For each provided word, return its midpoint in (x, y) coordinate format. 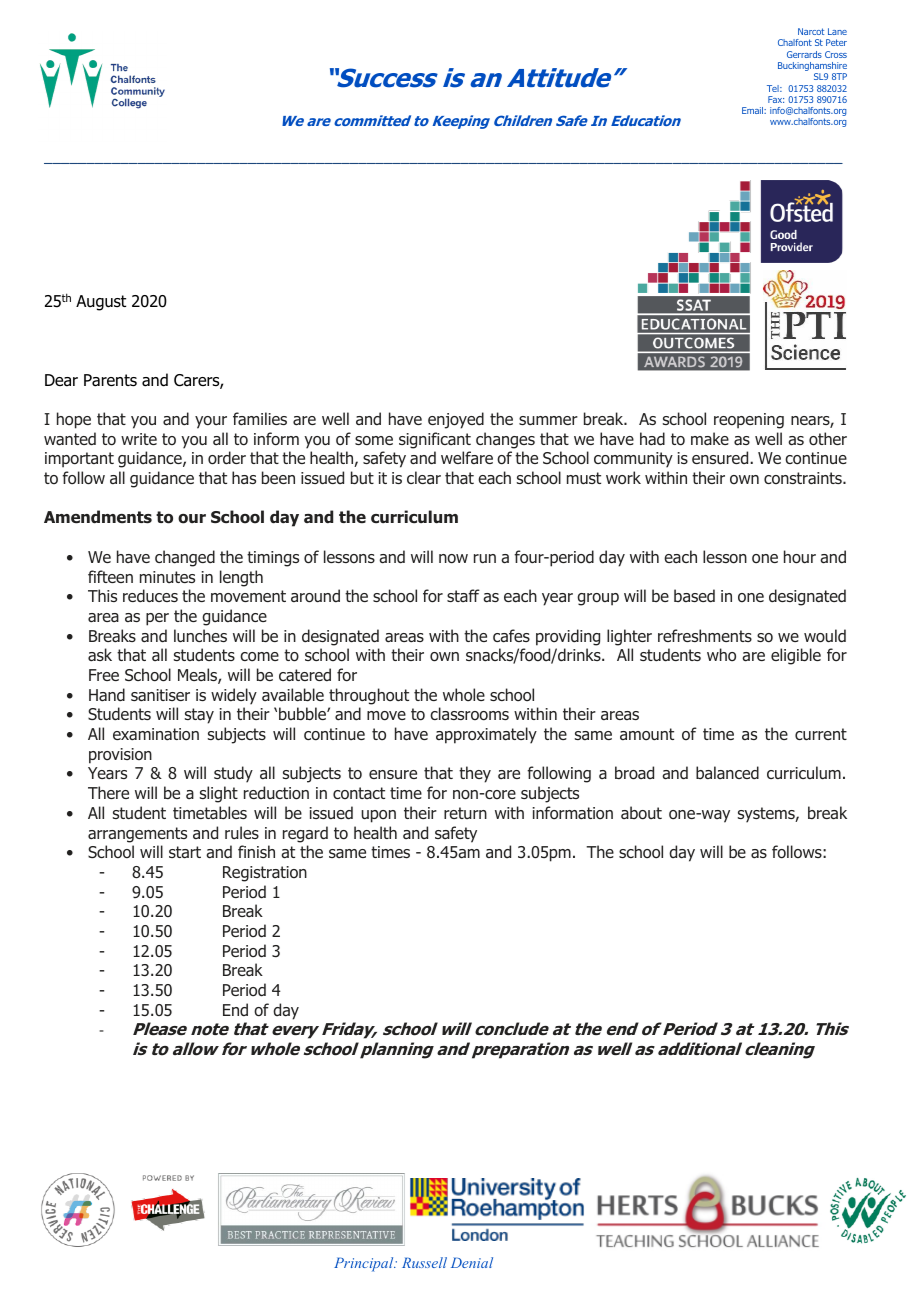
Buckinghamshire (812, 68)
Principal (365, 1264)
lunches (200, 636)
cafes (511, 636)
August (101, 303)
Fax (776, 99)
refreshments (705, 635)
